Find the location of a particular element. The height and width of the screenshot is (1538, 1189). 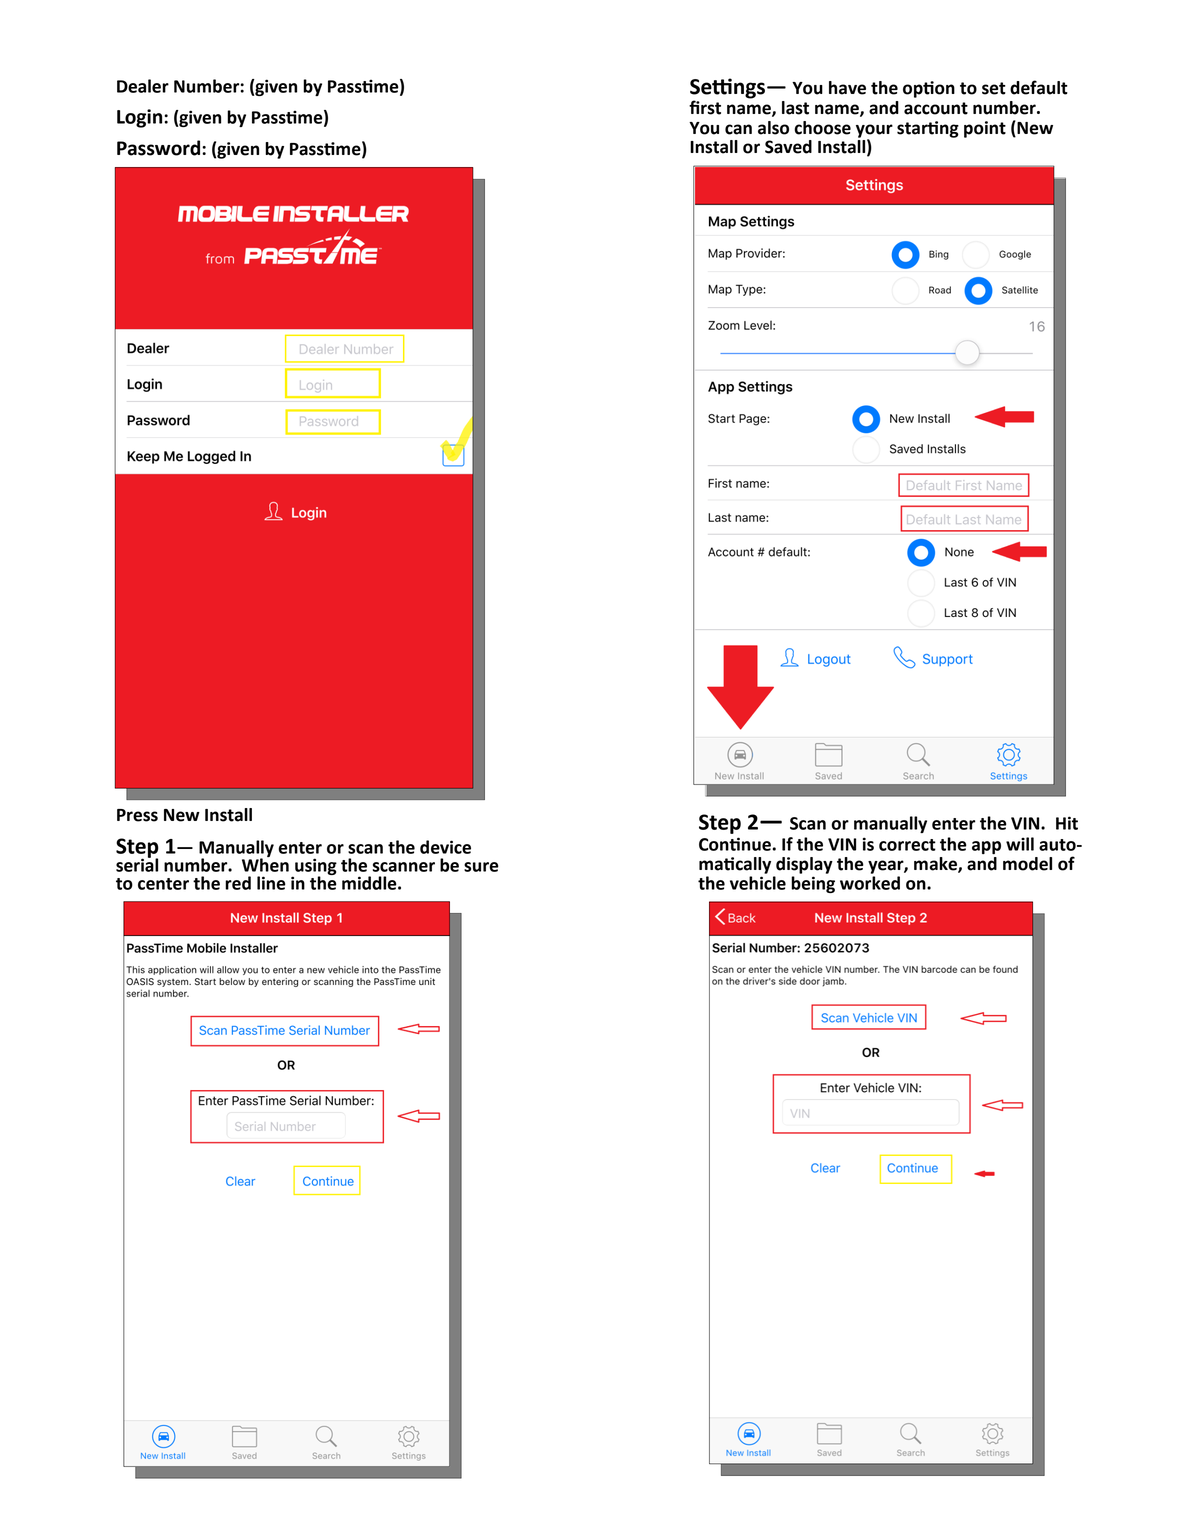

device is located at coordinates (445, 847).
